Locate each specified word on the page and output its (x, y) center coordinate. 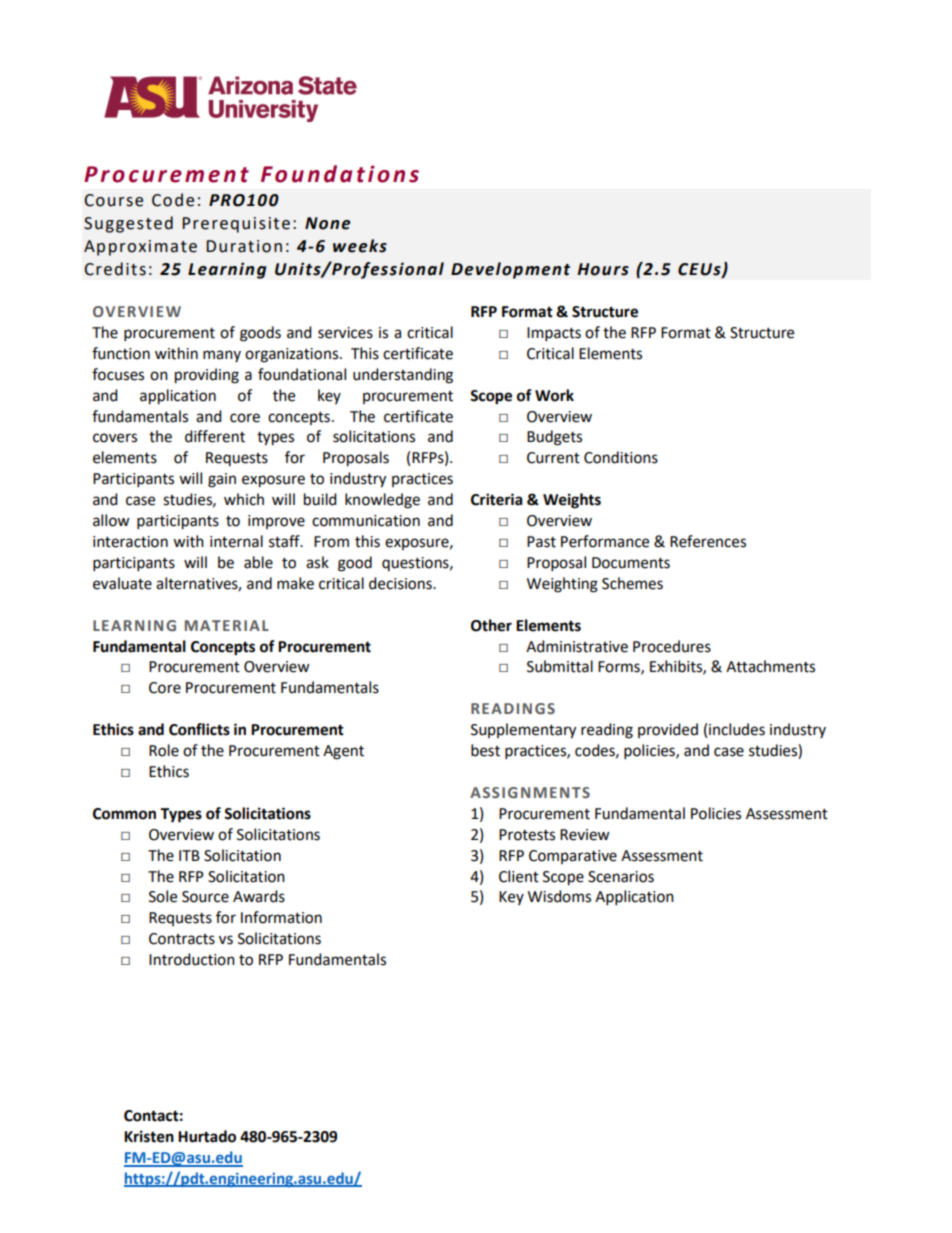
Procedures (672, 646)
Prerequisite (236, 225)
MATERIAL (227, 625)
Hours (603, 269)
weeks (360, 246)
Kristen (149, 1136)
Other (491, 625)
